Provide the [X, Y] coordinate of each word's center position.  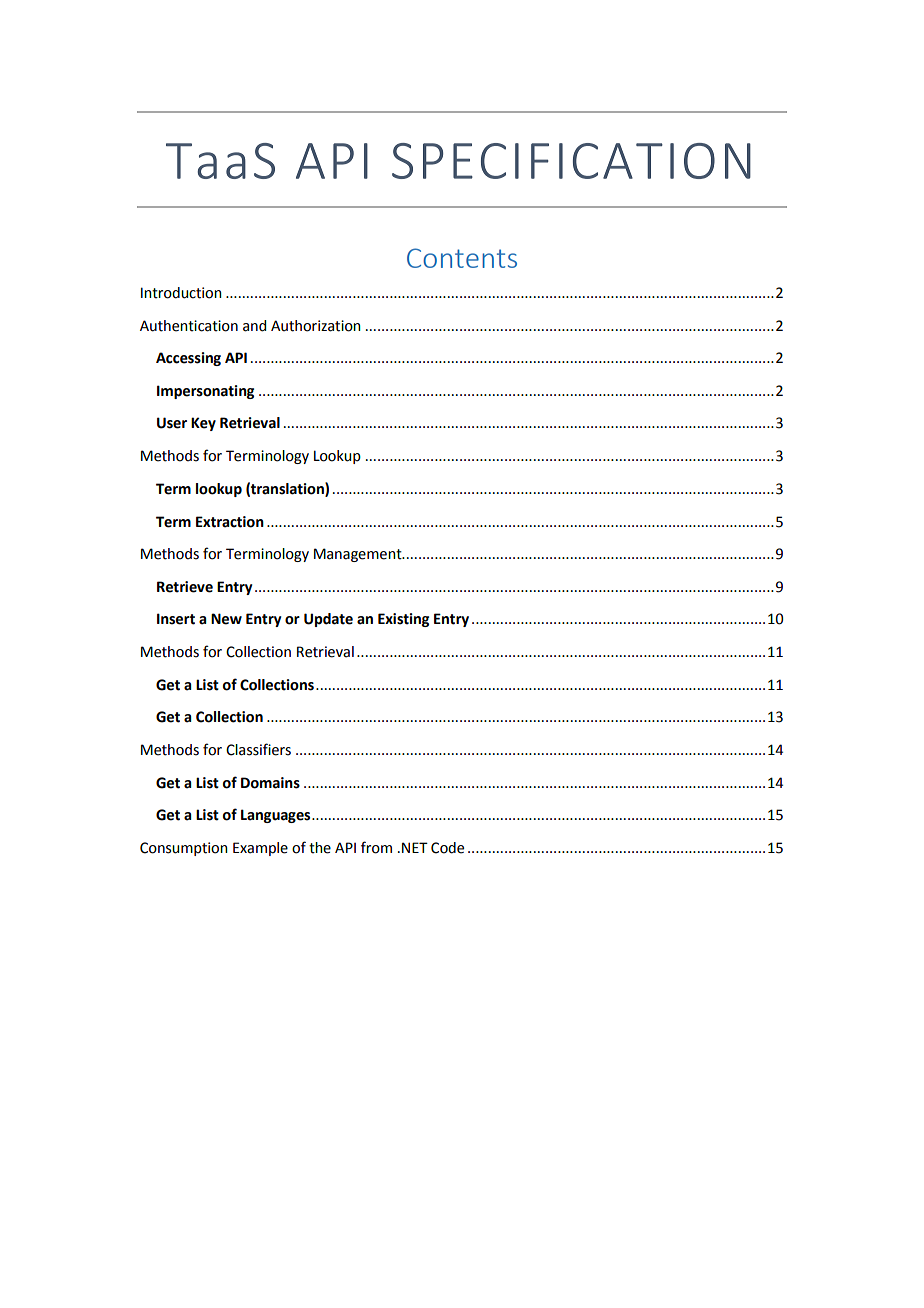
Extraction [230, 522]
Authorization [316, 326]
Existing [403, 620]
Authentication [189, 326]
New [226, 619]
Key [203, 424]
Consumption [184, 849]
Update [328, 620]
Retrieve [185, 587]
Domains [270, 783]
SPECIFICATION [571, 161]
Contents [462, 258]
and [254, 326]
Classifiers [258, 749]
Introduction [181, 293]
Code [447, 848]
